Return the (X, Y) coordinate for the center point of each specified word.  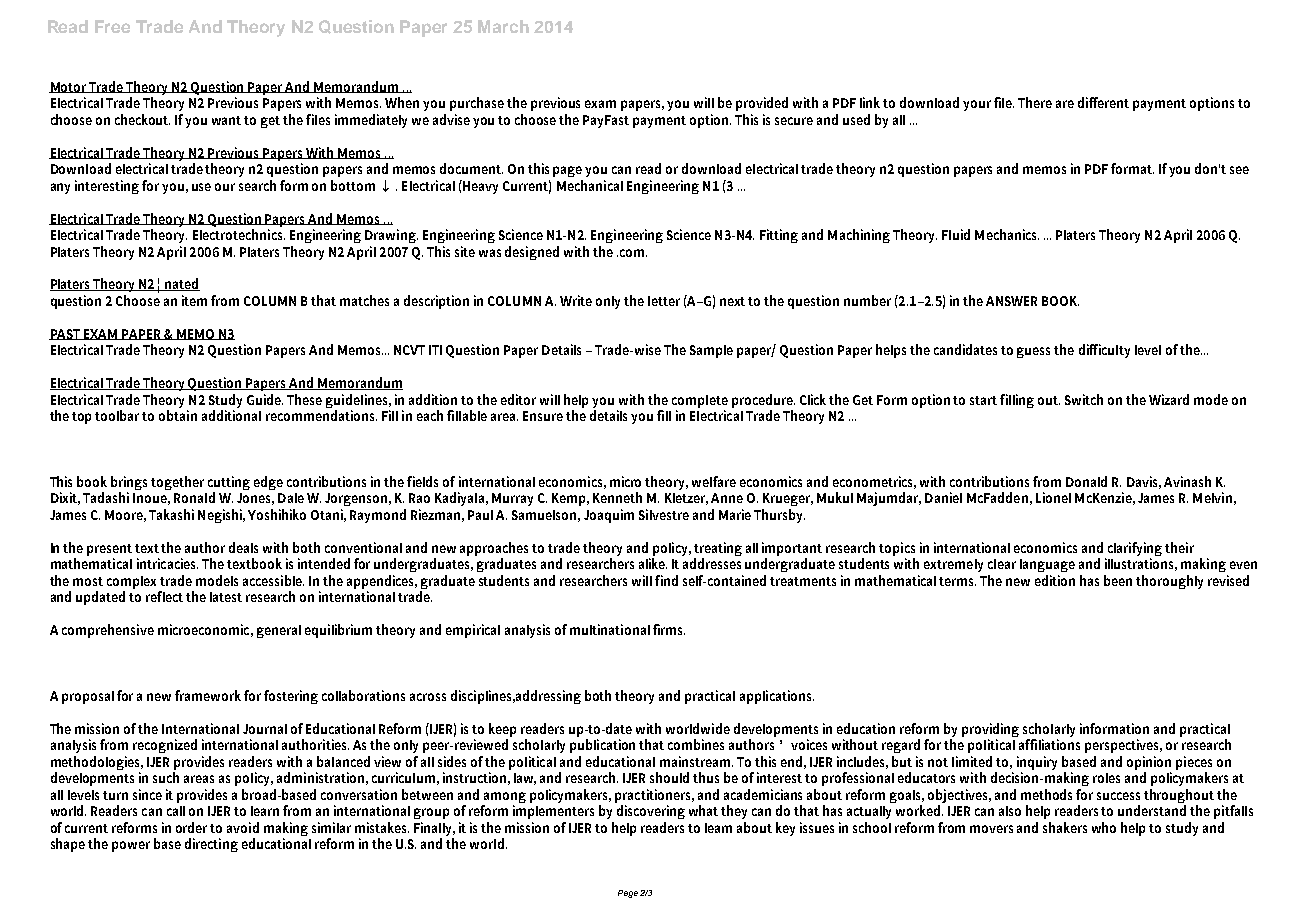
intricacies (167, 563)
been (1118, 580)
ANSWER (1011, 301)
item (194, 300)
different (1103, 102)
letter (664, 301)
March (503, 26)
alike (653, 563)
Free (112, 26)
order (193, 827)
